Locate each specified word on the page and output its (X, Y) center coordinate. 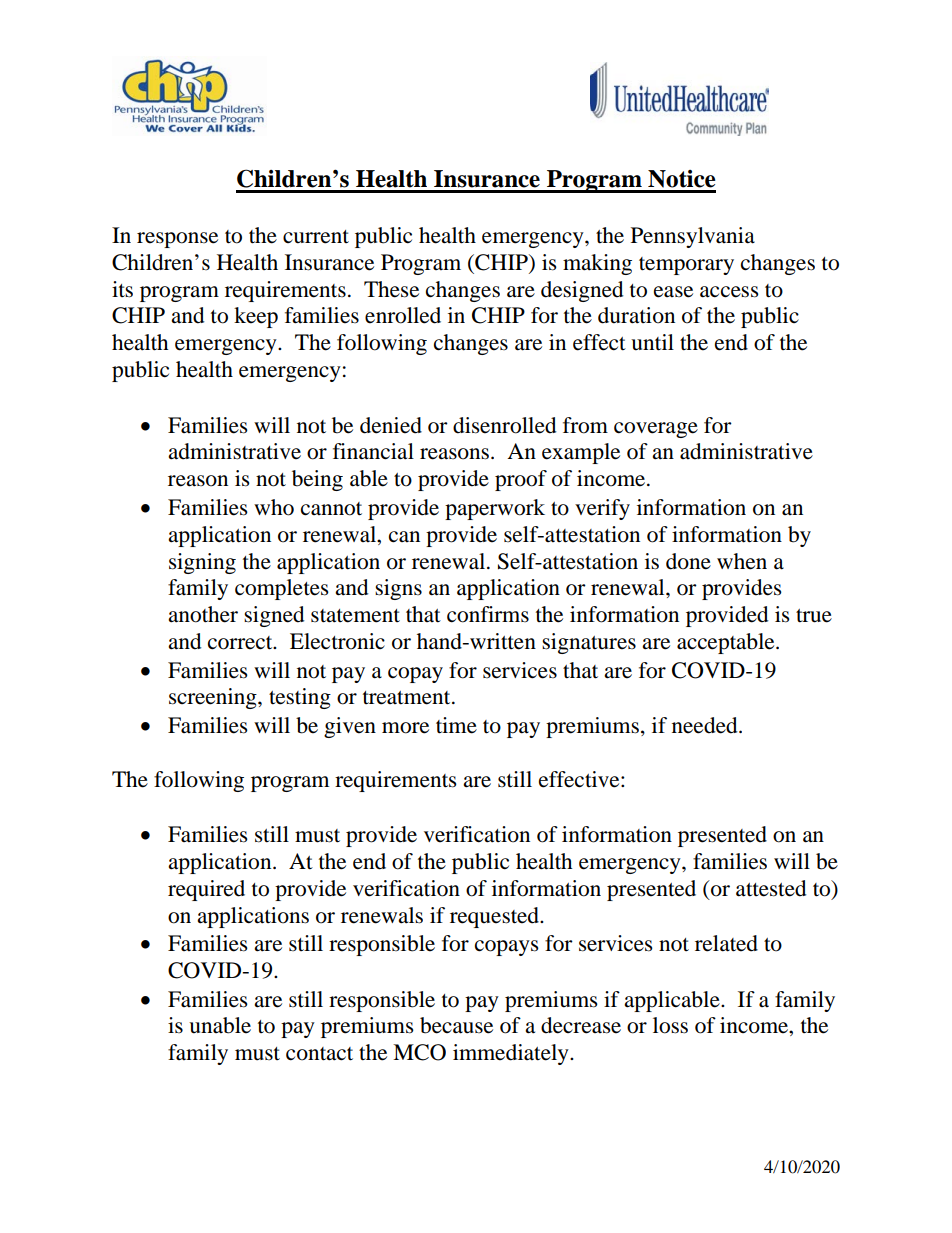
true (814, 616)
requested (495, 917)
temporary (686, 266)
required (206, 890)
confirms (488, 614)
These (391, 289)
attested (771, 888)
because (456, 1025)
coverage (656, 430)
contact (319, 1054)
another (203, 614)
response (177, 240)
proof (521, 480)
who (274, 507)
